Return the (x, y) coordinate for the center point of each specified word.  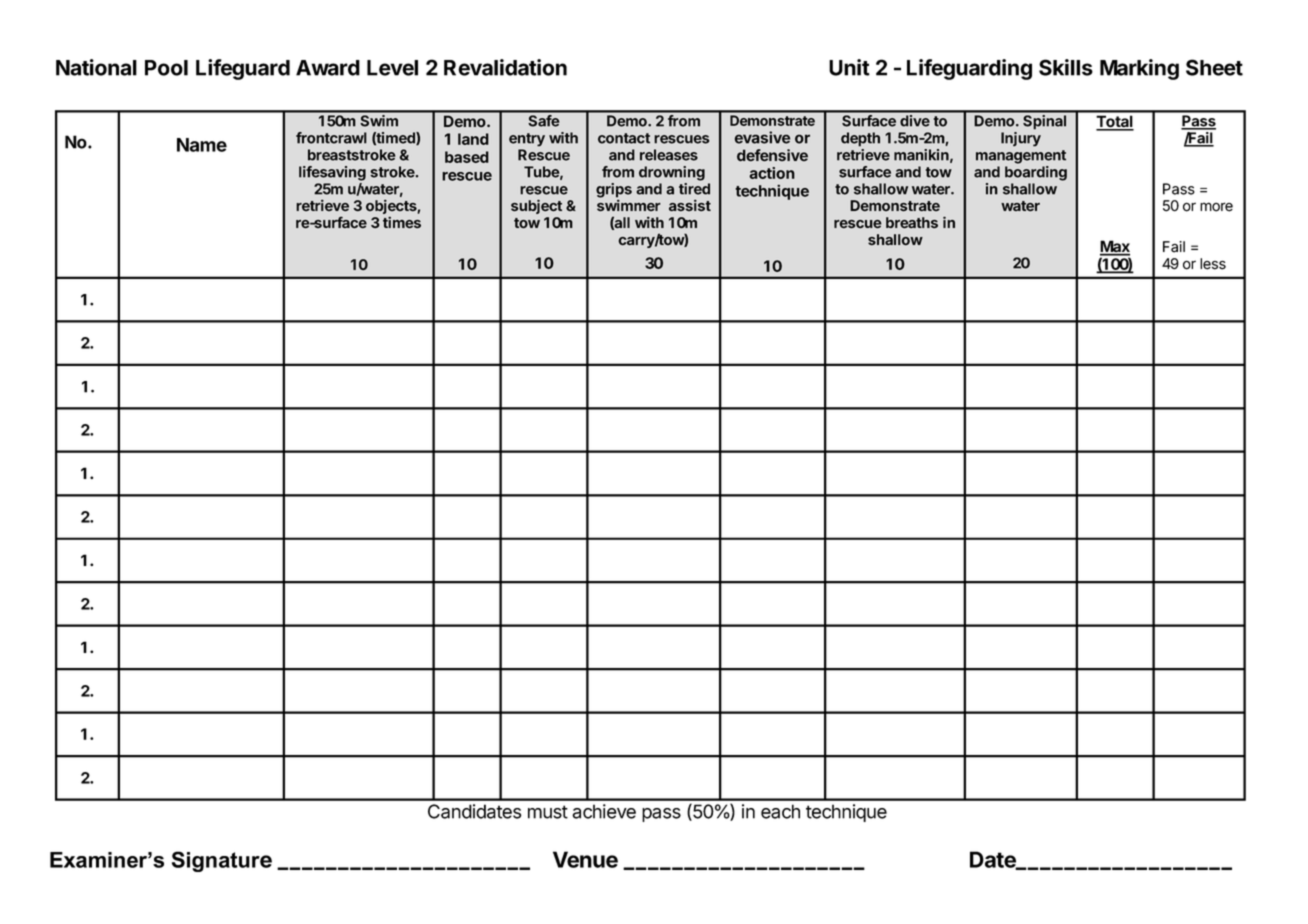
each (780, 811)
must (548, 812)
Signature (222, 861)
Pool (166, 68)
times (402, 222)
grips (614, 191)
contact (624, 138)
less (1213, 264)
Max (1115, 247)
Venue (585, 859)
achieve (604, 811)
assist (690, 205)
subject (536, 206)
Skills (1066, 67)
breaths (912, 223)
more (1216, 207)
